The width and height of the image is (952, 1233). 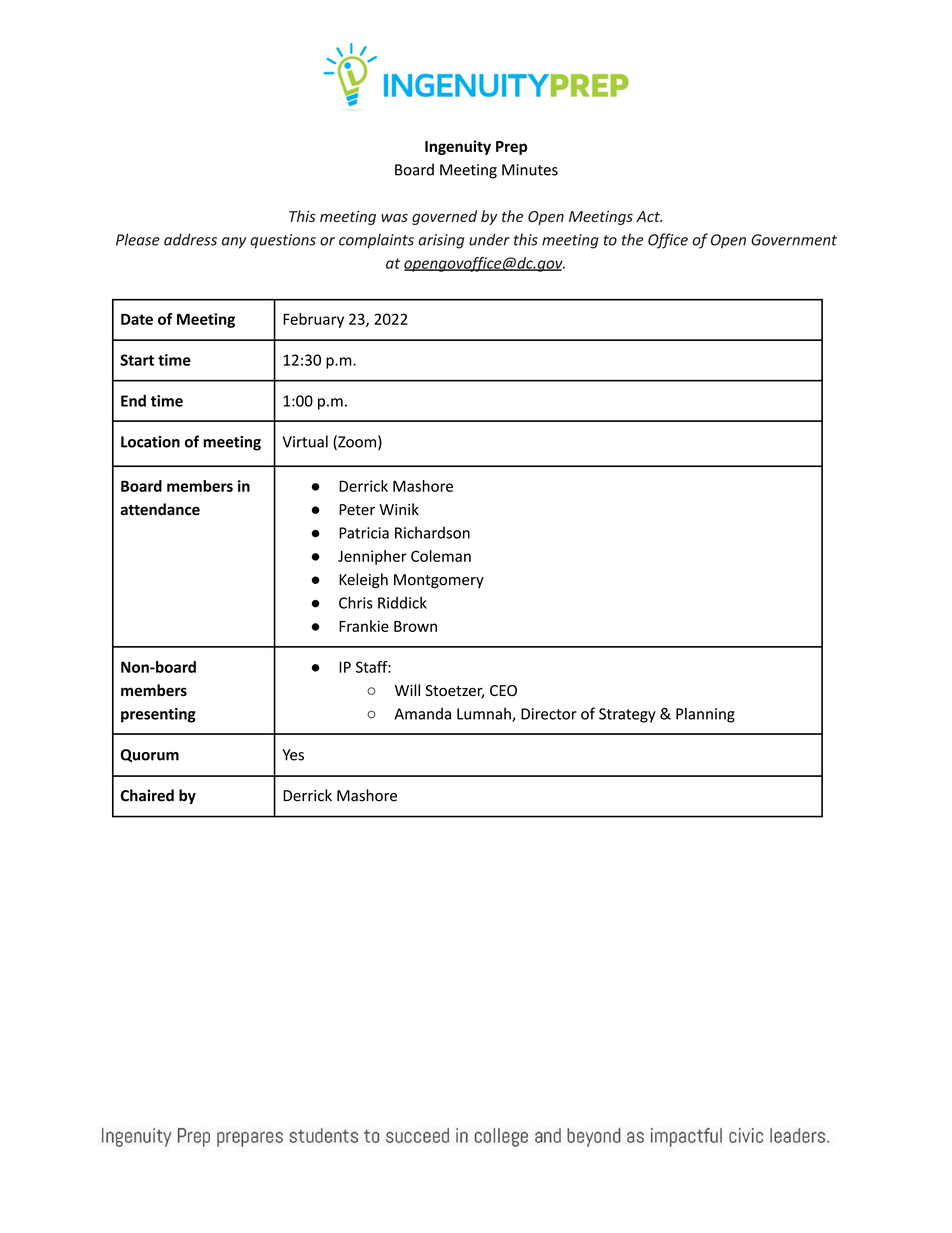 I want to click on Location, so click(x=150, y=442).
